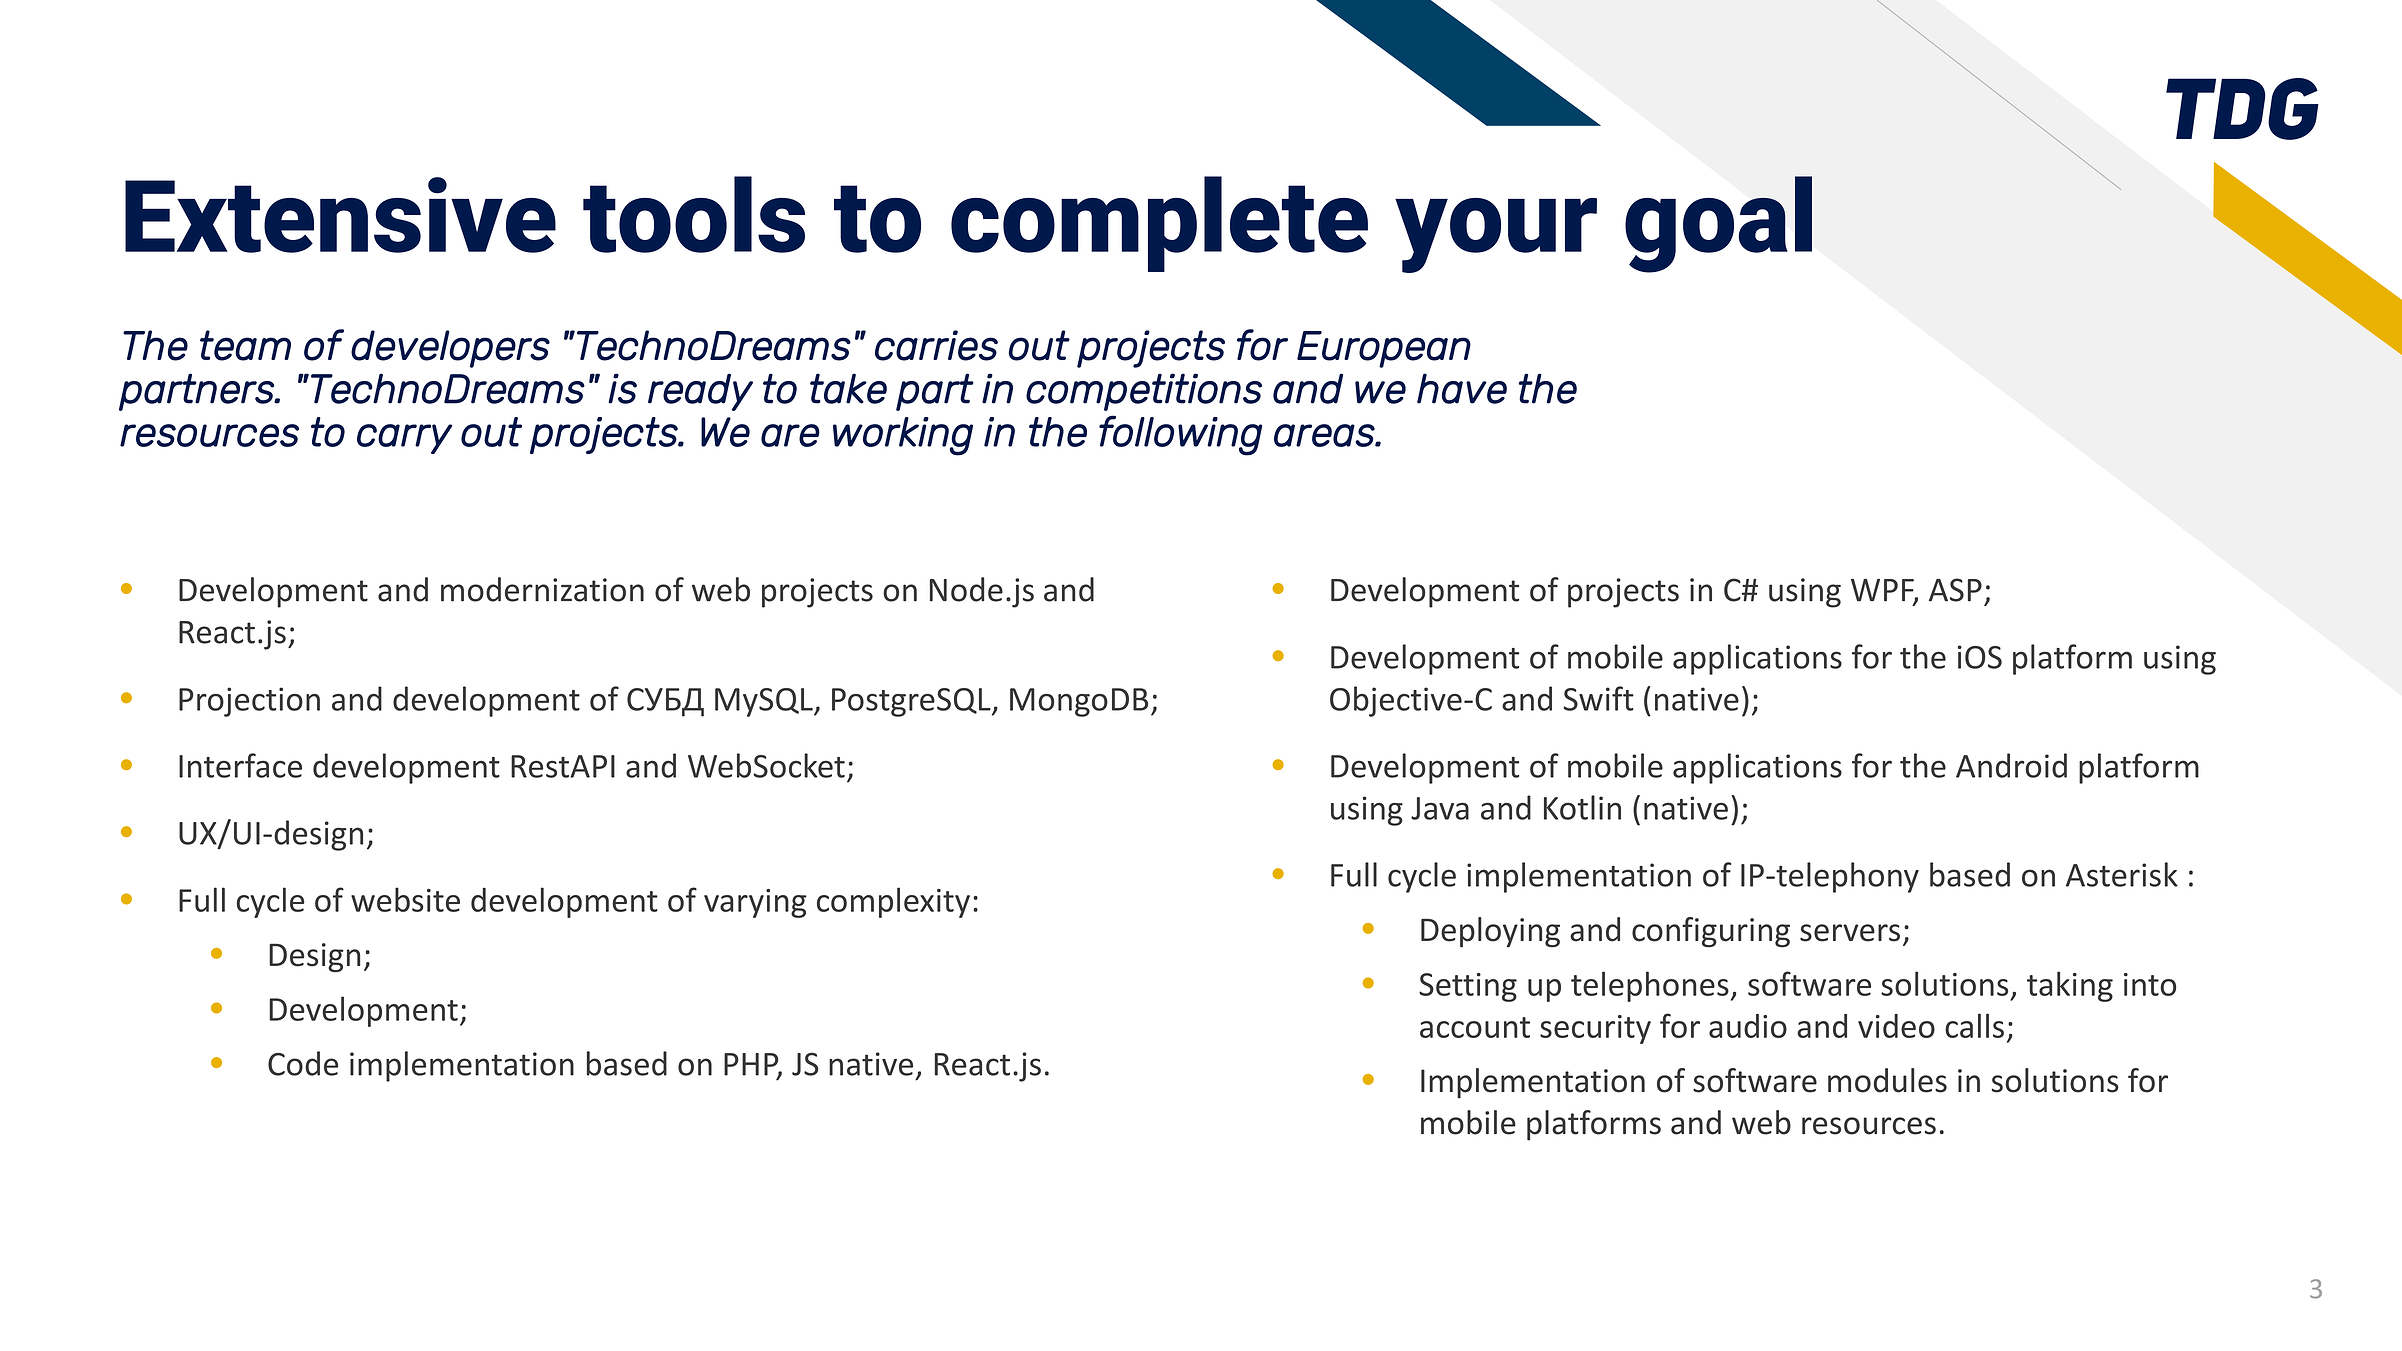 This document has height=1351, width=2402. I want to click on Extensive, so click(340, 215).
